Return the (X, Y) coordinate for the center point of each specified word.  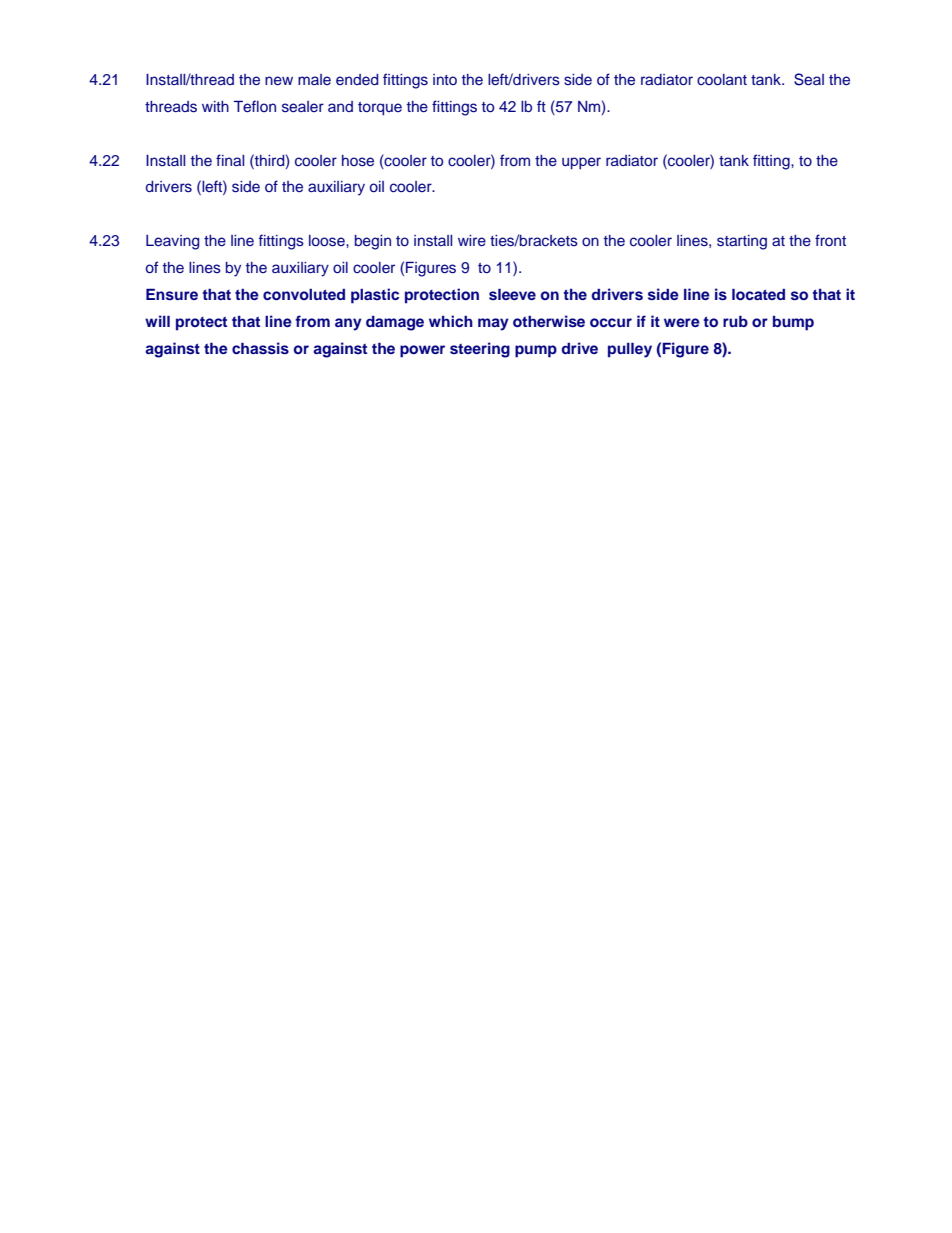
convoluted (304, 294)
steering (480, 350)
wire (472, 240)
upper (581, 163)
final (230, 160)
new (279, 80)
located (758, 294)
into (445, 79)
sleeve (512, 294)
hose (358, 161)
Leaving (172, 242)
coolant (722, 79)
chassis (260, 348)
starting (742, 242)
